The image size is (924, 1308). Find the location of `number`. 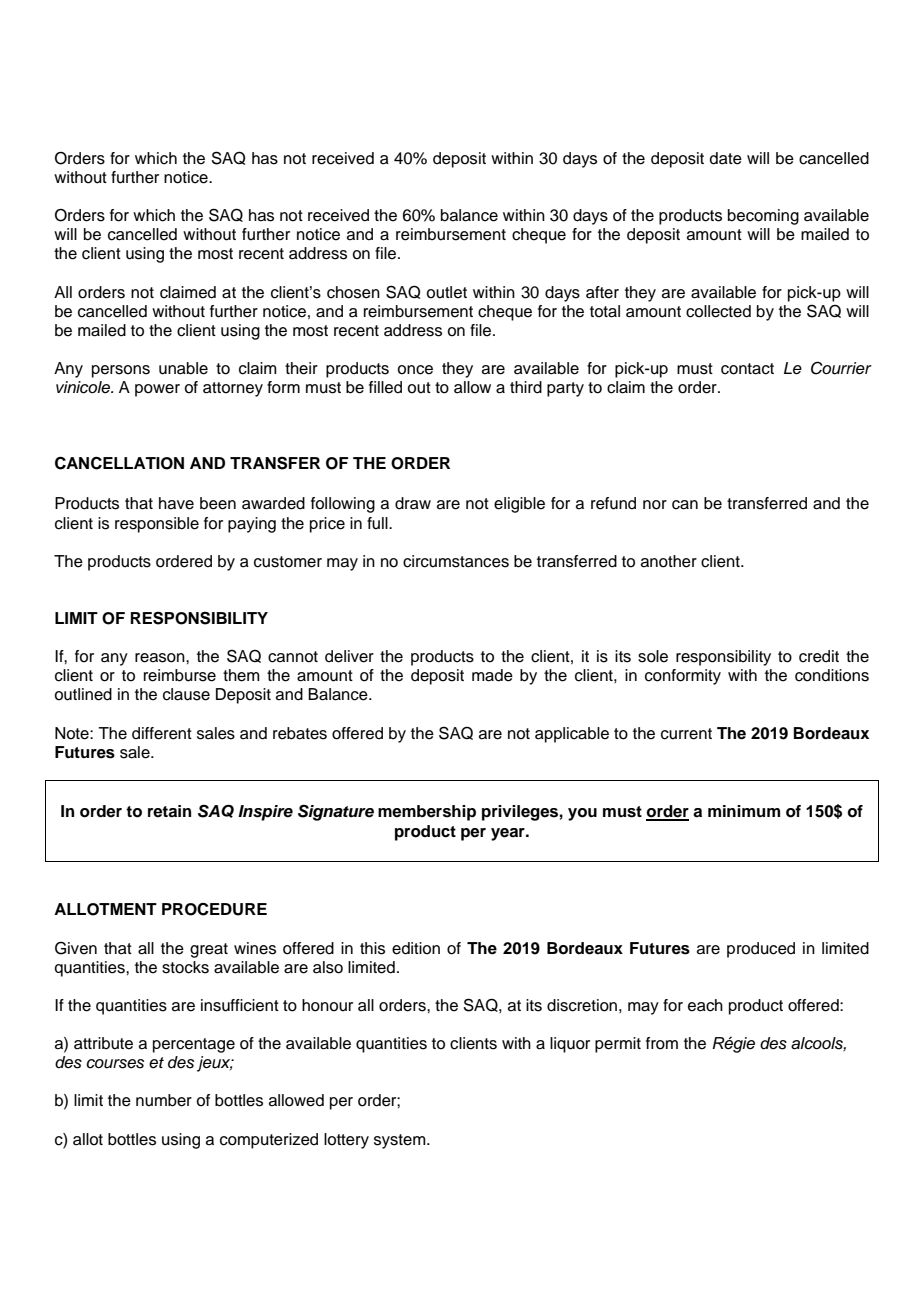

number is located at coordinates (164, 1100).
